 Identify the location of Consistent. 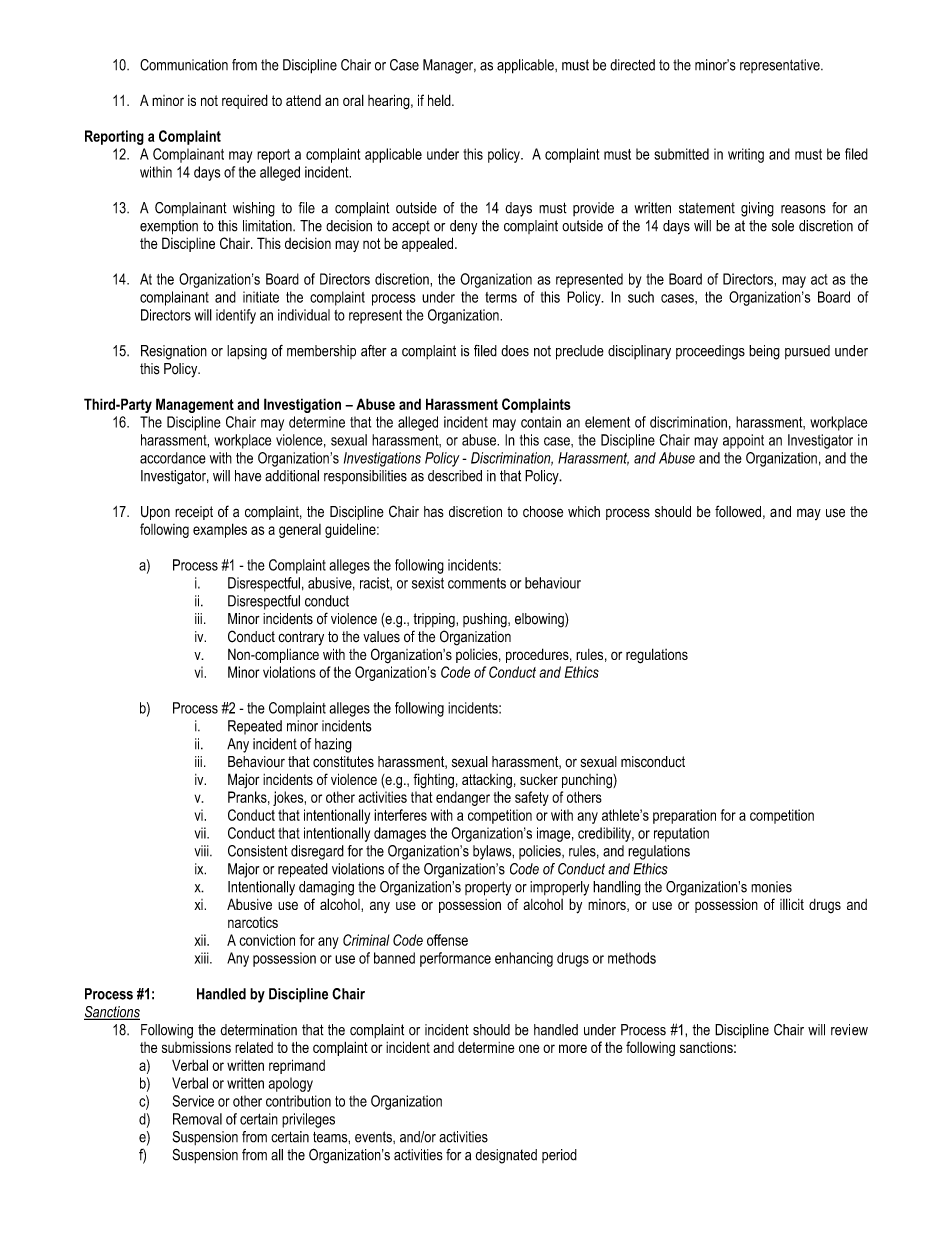
(258, 851).
